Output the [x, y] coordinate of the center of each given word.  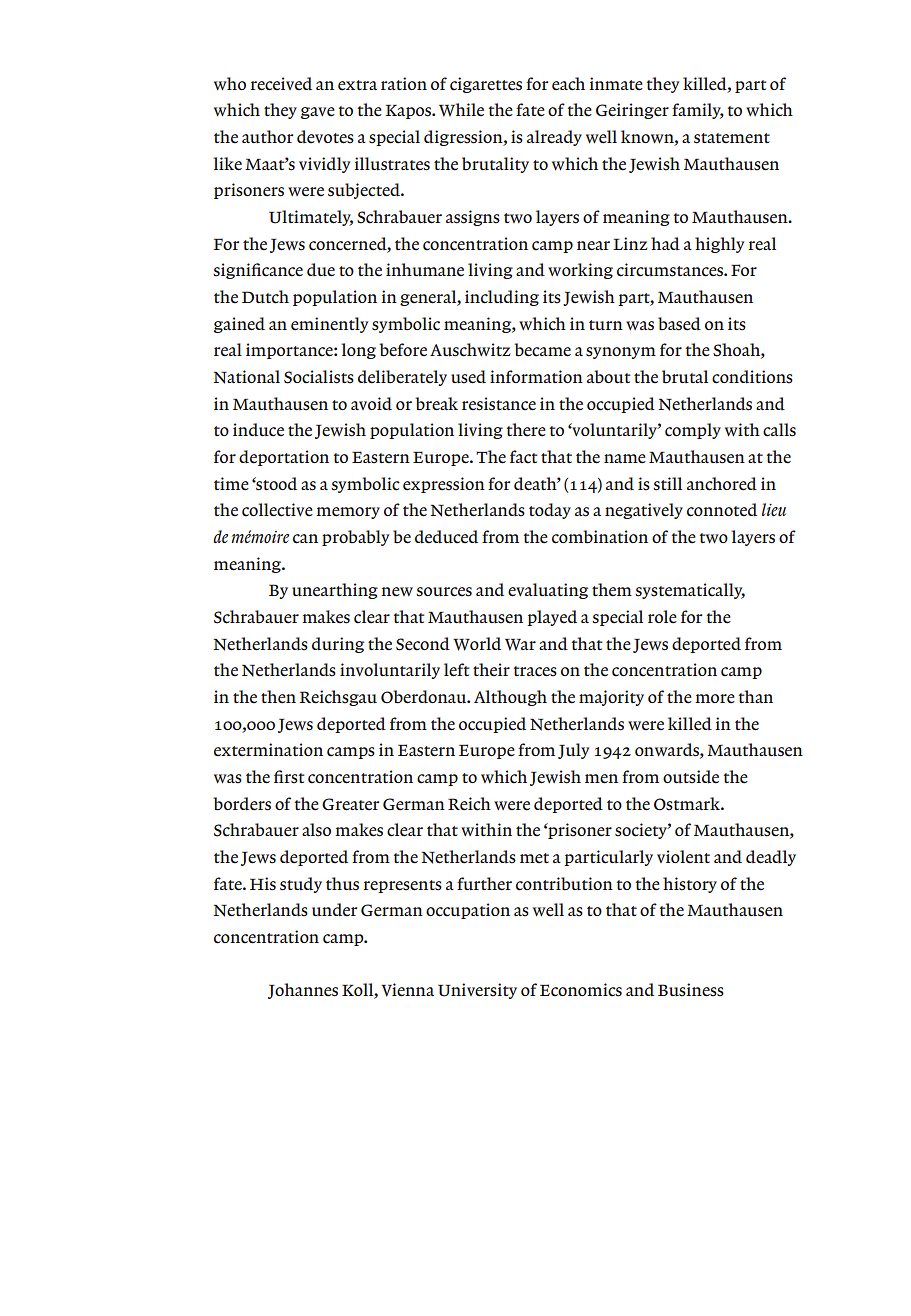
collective [277, 510]
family [698, 111]
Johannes [303, 991]
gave [318, 113]
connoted [722, 510]
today [550, 511]
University [477, 991]
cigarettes [486, 85]
